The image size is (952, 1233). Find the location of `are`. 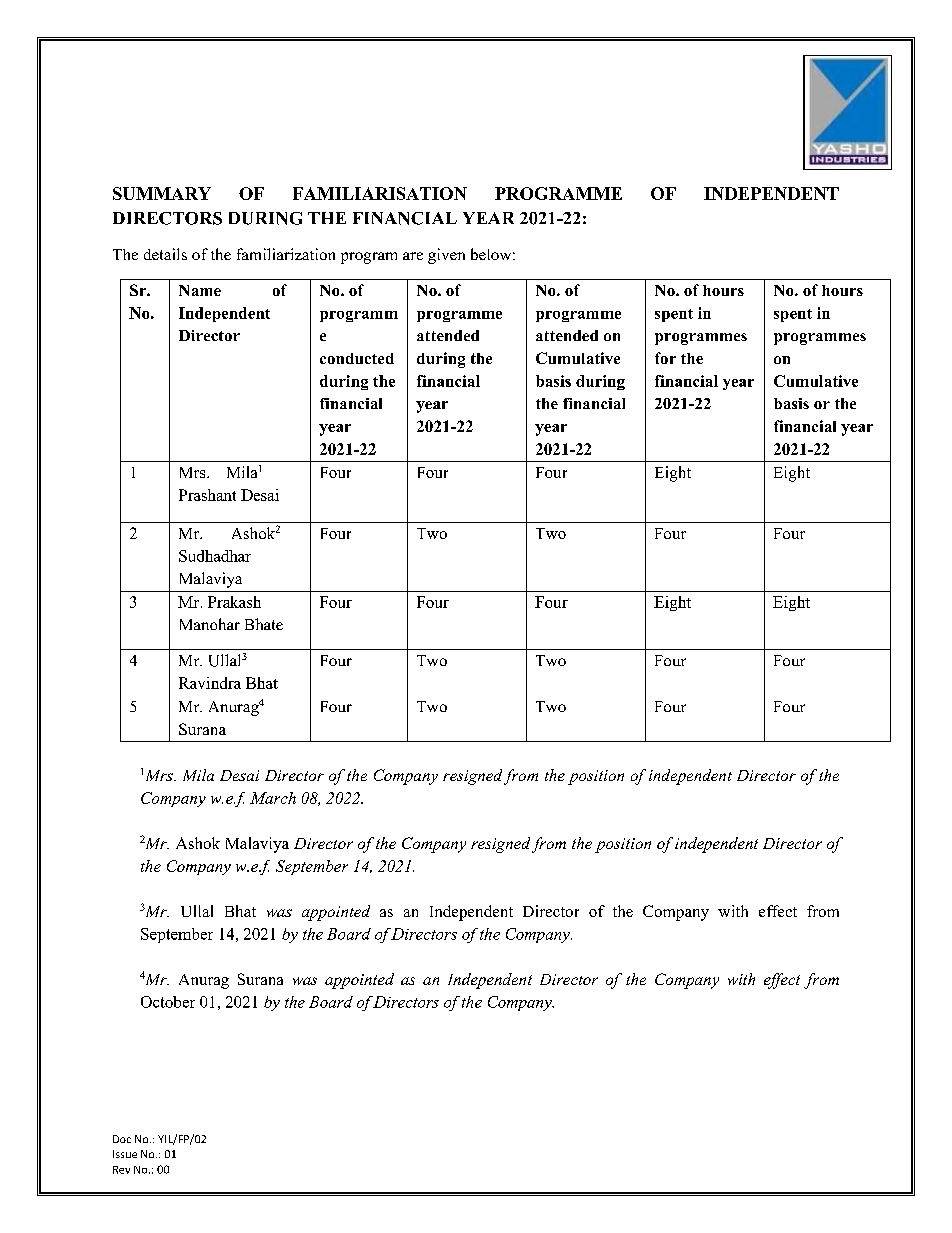

are is located at coordinates (413, 256).
